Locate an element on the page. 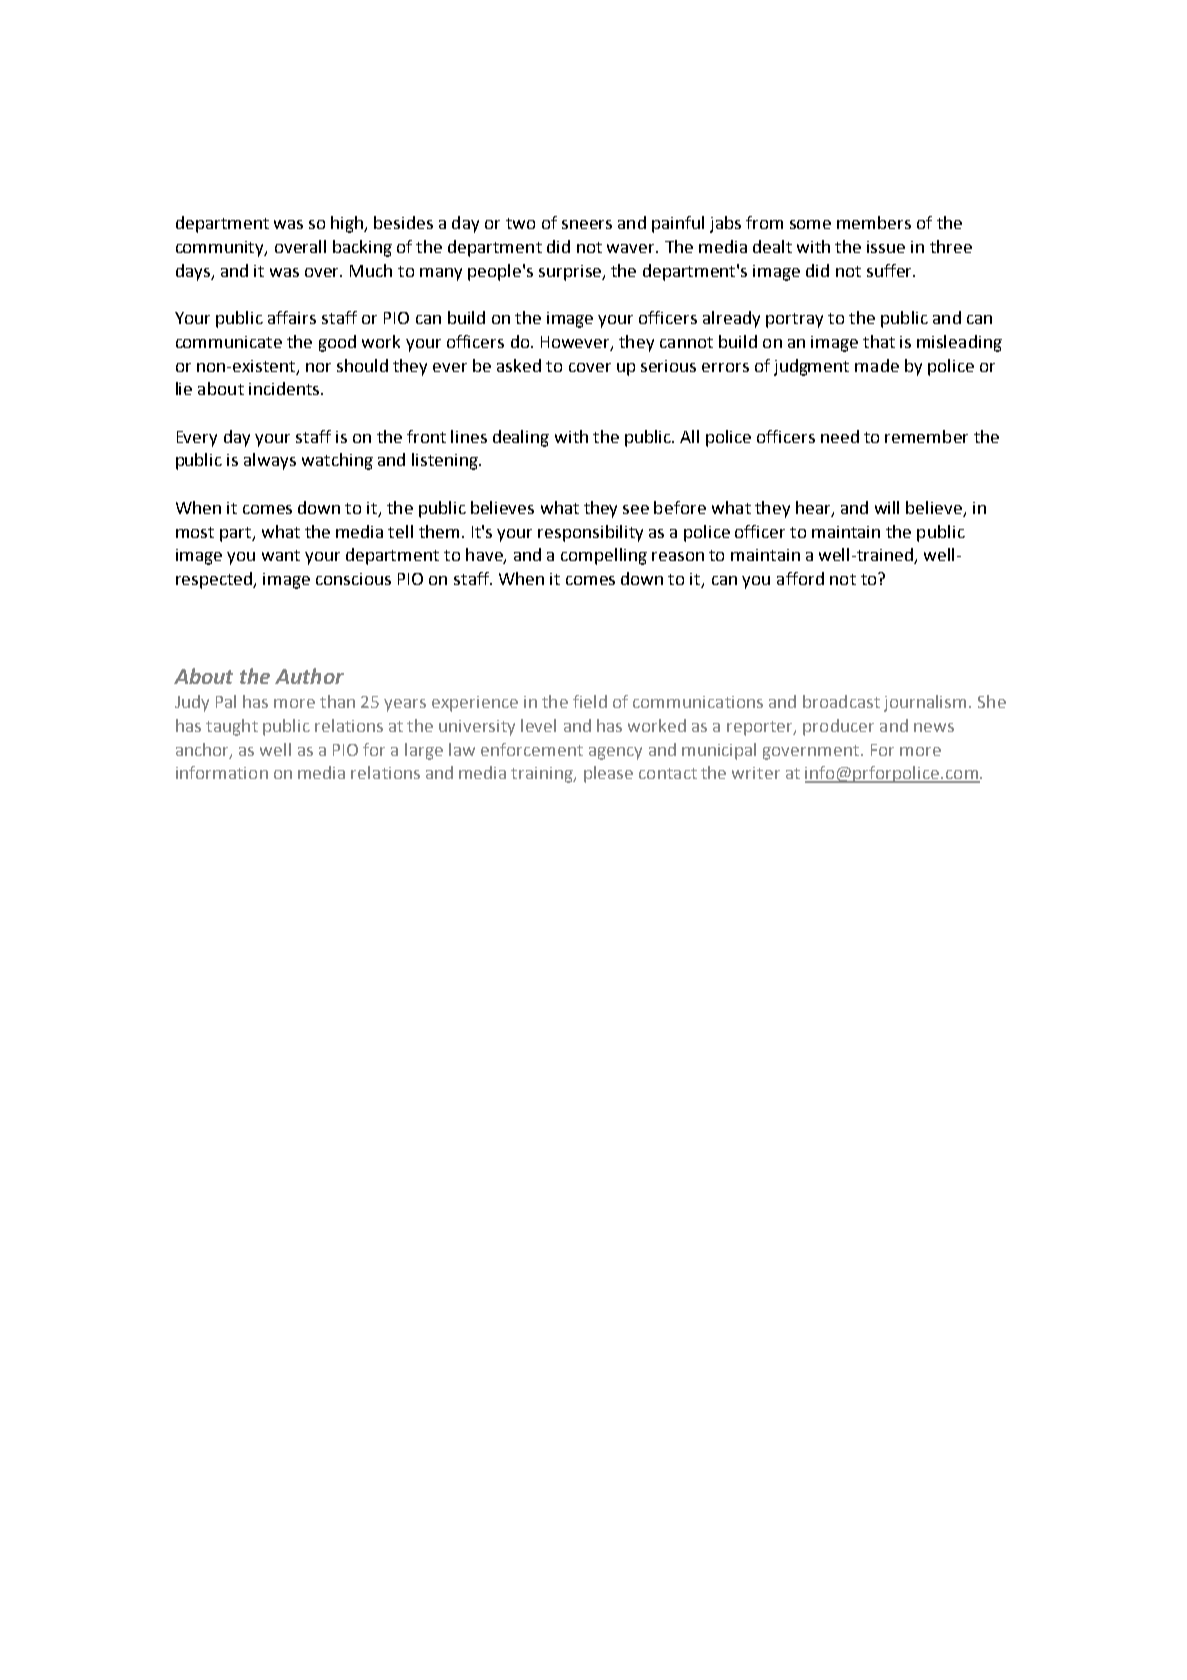 Image resolution: width=1187 pixels, height=1680 pixels. issue is located at coordinates (886, 247).
